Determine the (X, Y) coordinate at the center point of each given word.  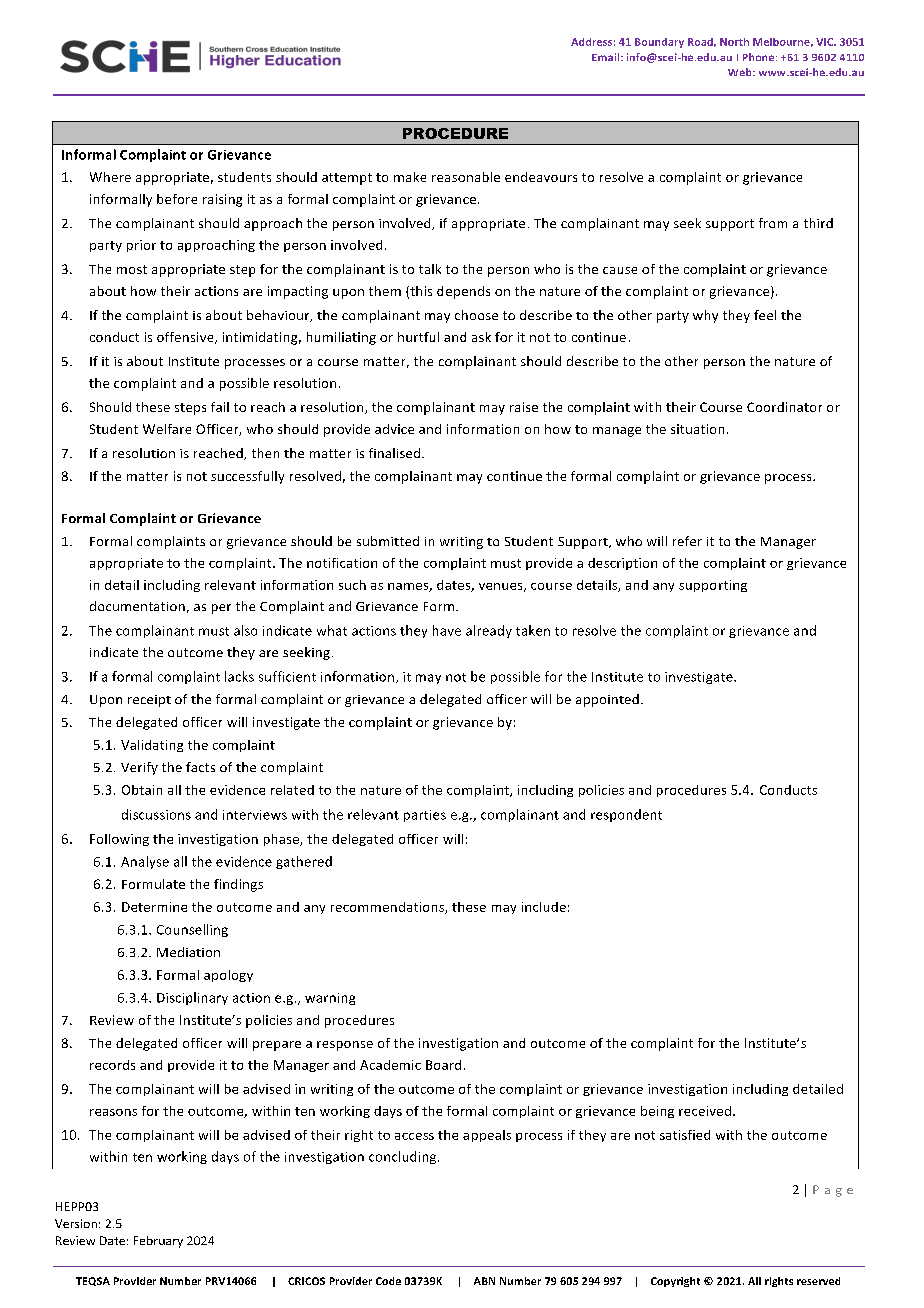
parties (425, 816)
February (158, 1242)
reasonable (466, 177)
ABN (484, 1281)
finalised (396, 453)
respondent (626, 815)
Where (110, 177)
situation (697, 429)
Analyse (145, 862)
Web (741, 72)
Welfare (167, 429)
